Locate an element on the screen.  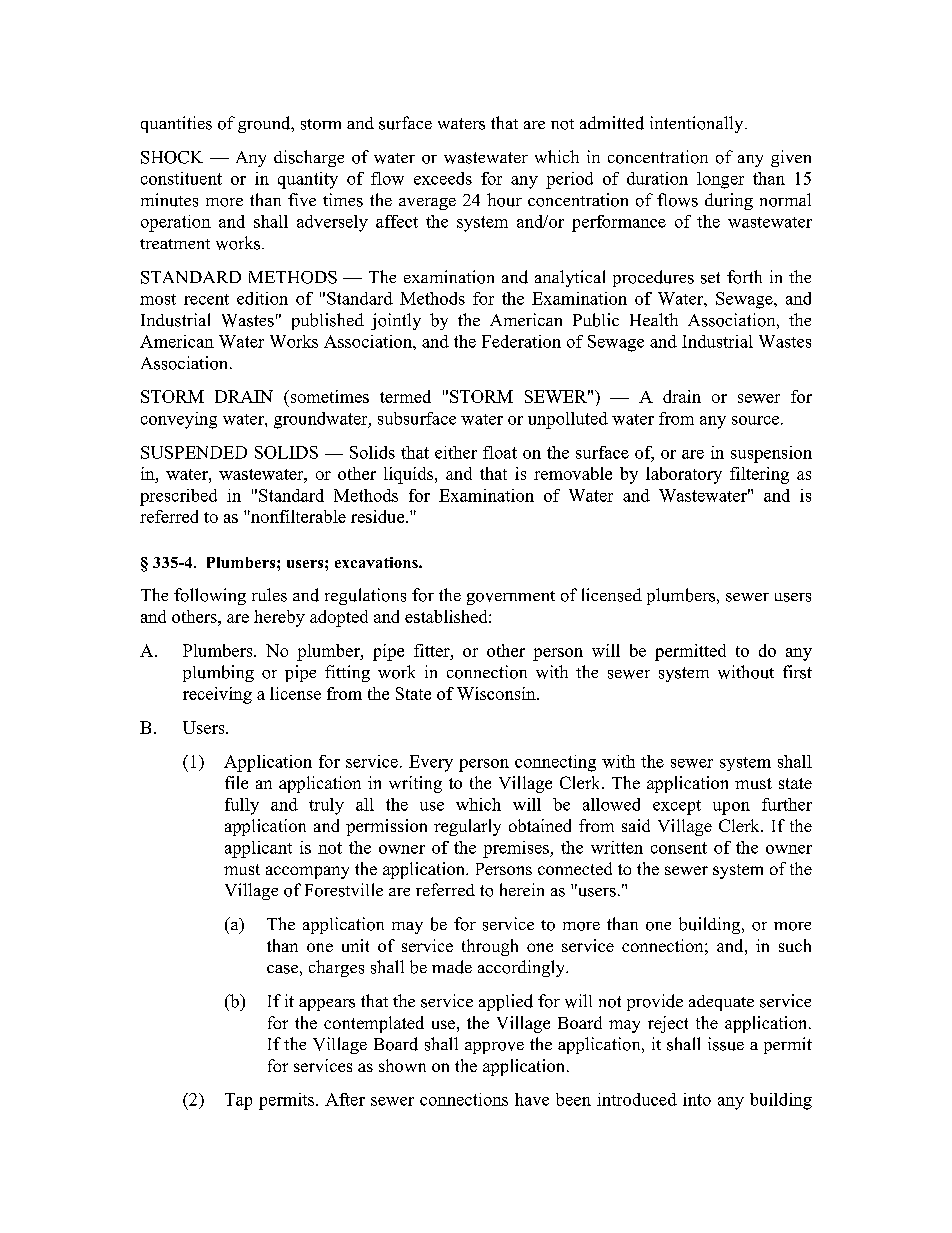
Tap is located at coordinates (238, 1101).
